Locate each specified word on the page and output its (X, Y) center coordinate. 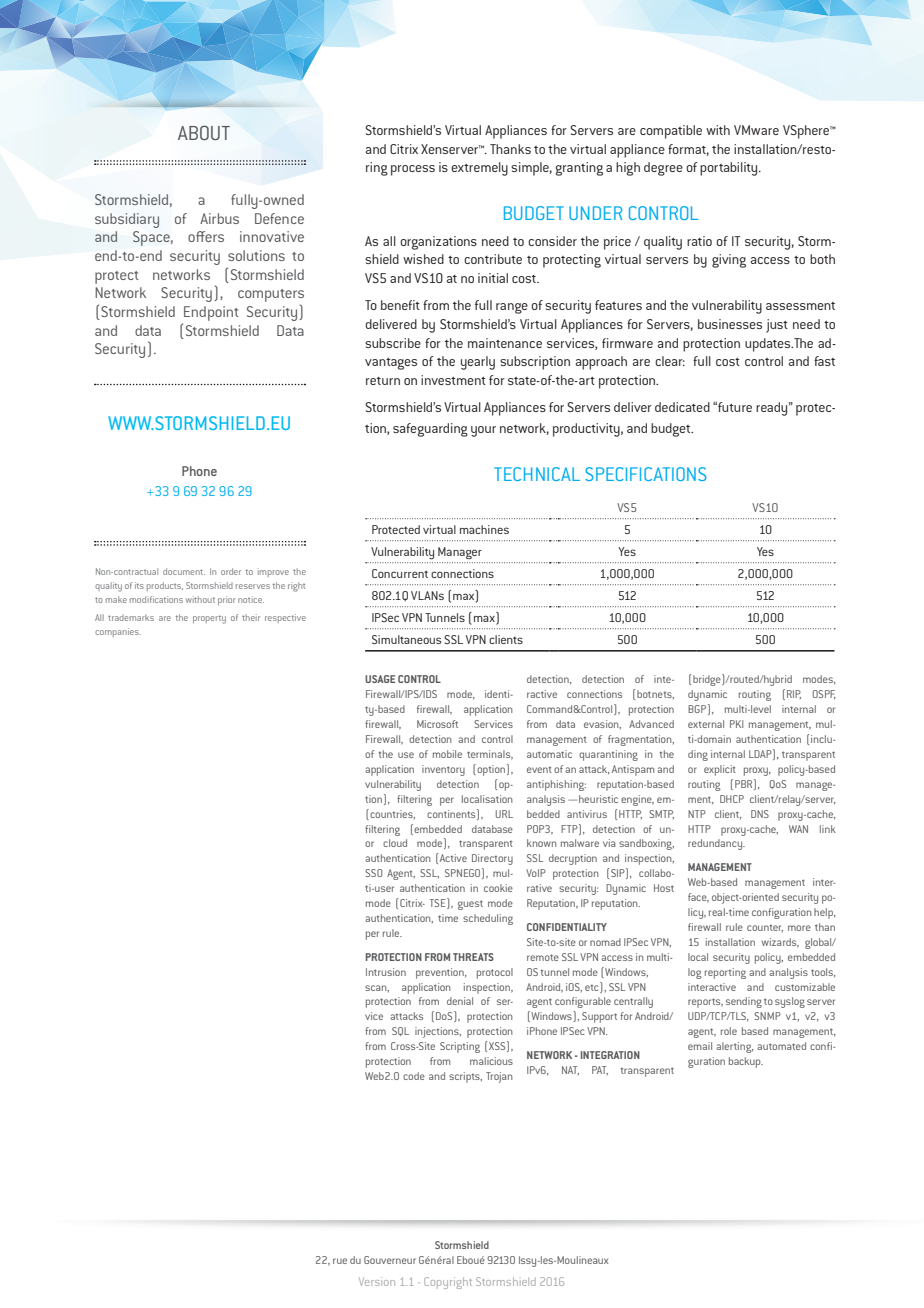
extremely (479, 169)
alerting (735, 1047)
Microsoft (437, 724)
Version (377, 1281)
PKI (736, 724)
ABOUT (204, 132)
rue (340, 1261)
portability (730, 169)
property (209, 619)
